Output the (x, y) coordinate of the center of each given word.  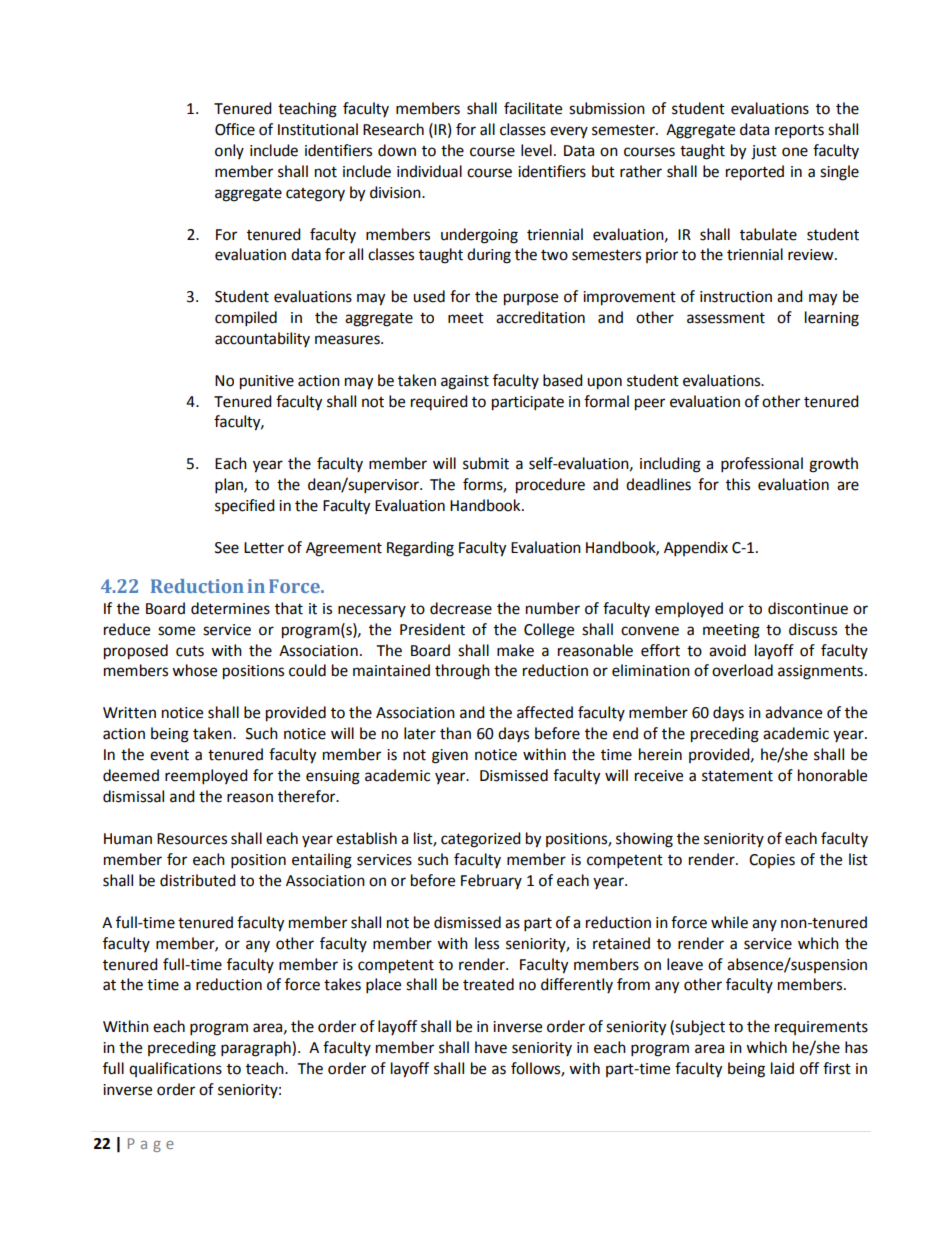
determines (230, 608)
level (536, 150)
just (764, 152)
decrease (461, 608)
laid (782, 1068)
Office (235, 129)
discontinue (808, 608)
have (491, 1047)
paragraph (257, 1049)
